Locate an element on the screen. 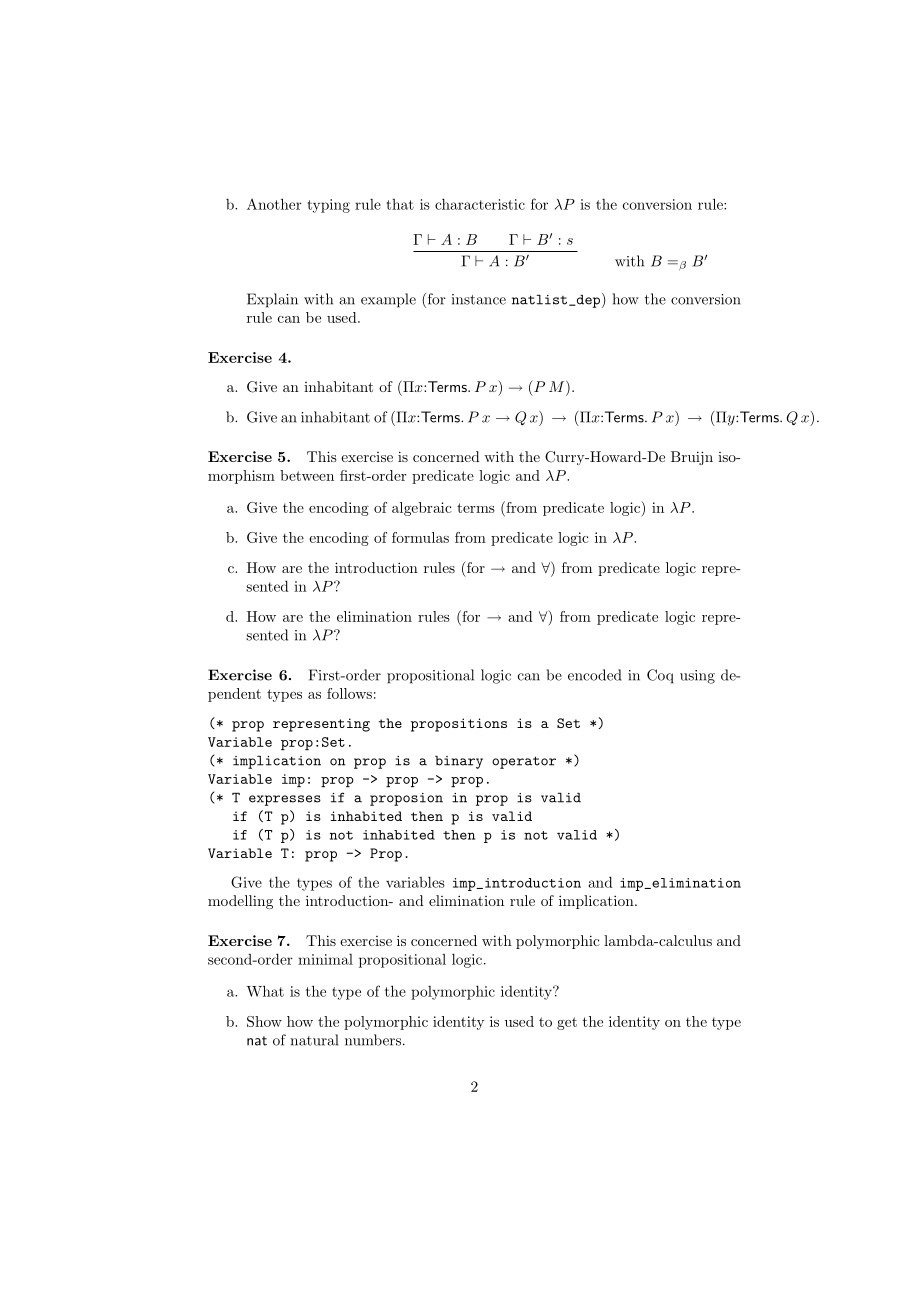 This screenshot has height=1308, width=924. operator is located at coordinates (524, 762).
